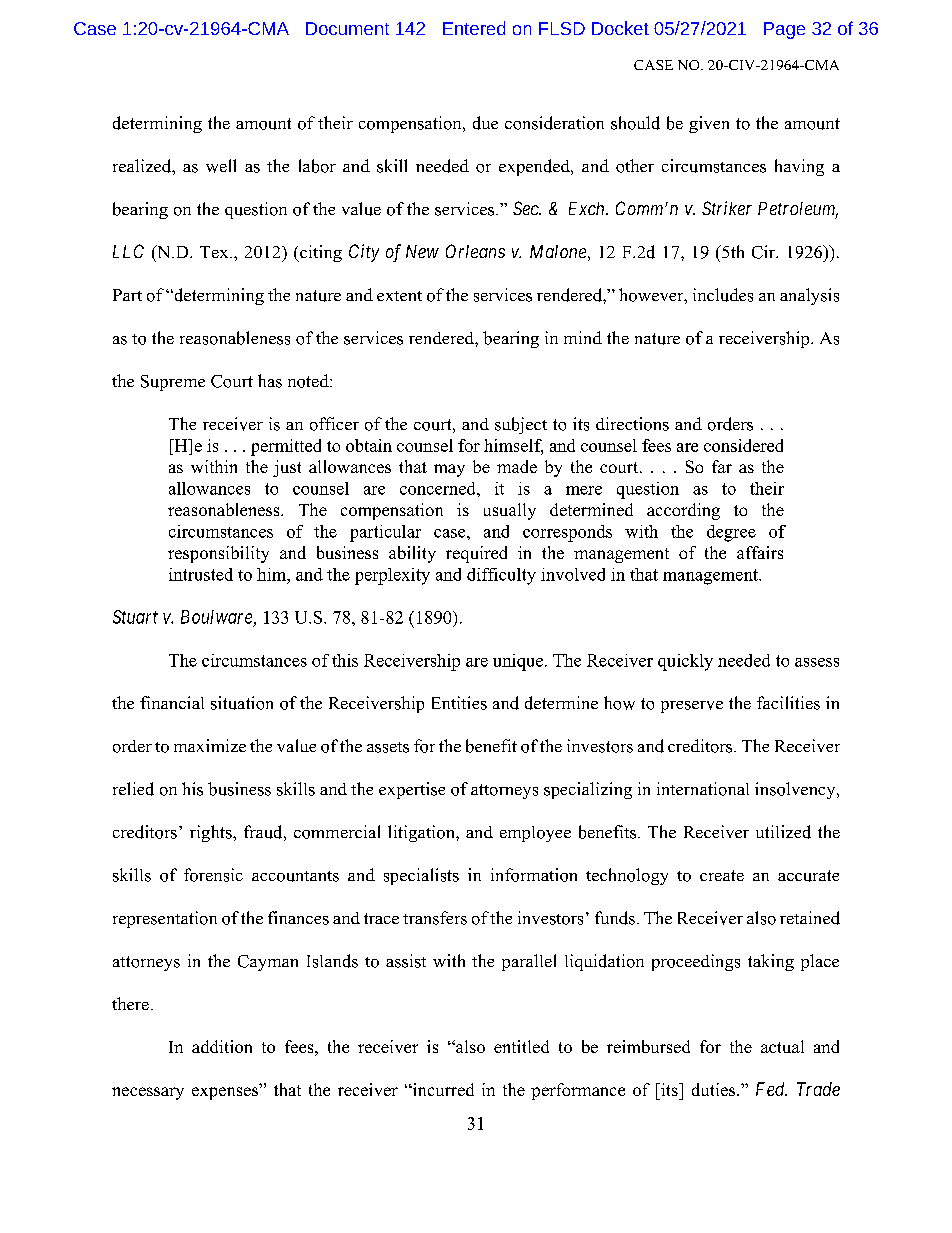  What do you see at coordinates (459, 703) in the image?
I see `Entities` at bounding box center [459, 703].
